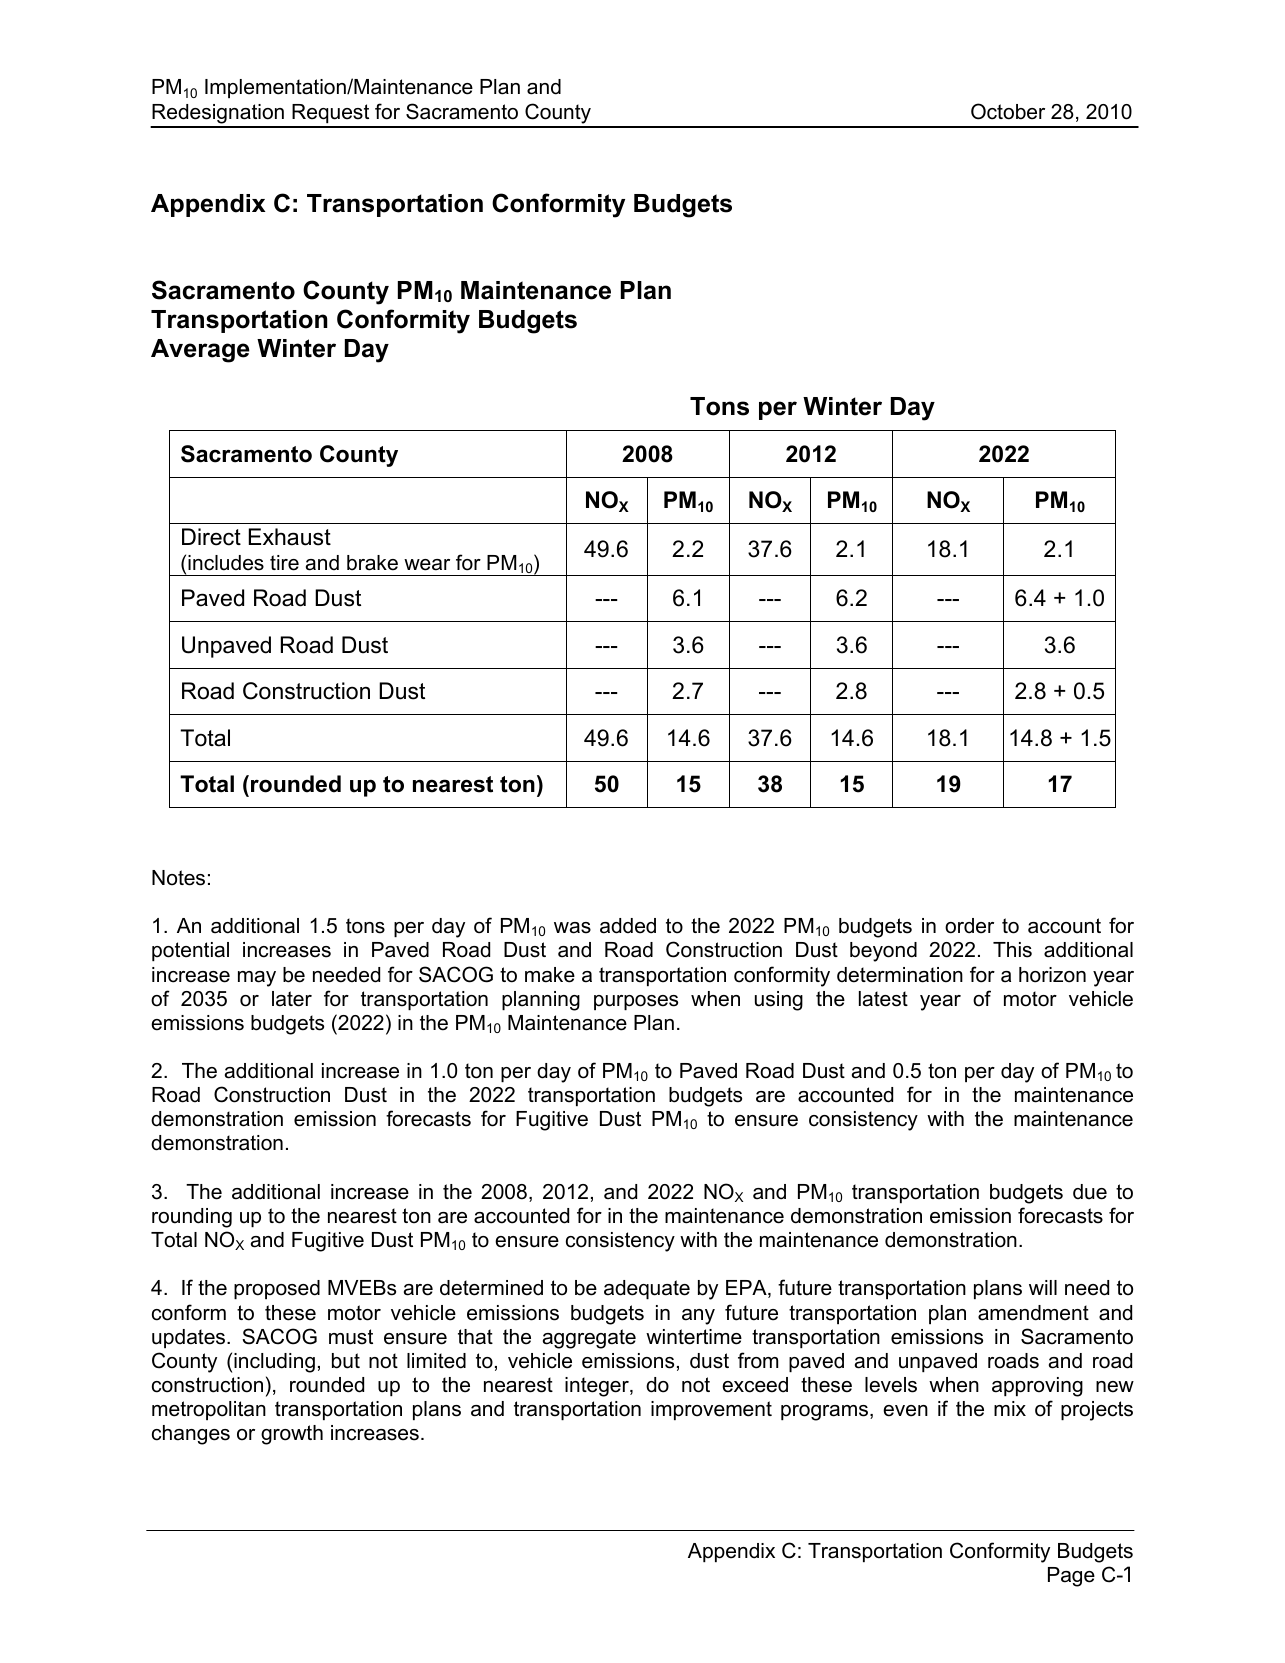 This screenshot has height=1663, width=1285. What do you see at coordinates (1012, 950) in the screenshot?
I see `This` at bounding box center [1012, 950].
